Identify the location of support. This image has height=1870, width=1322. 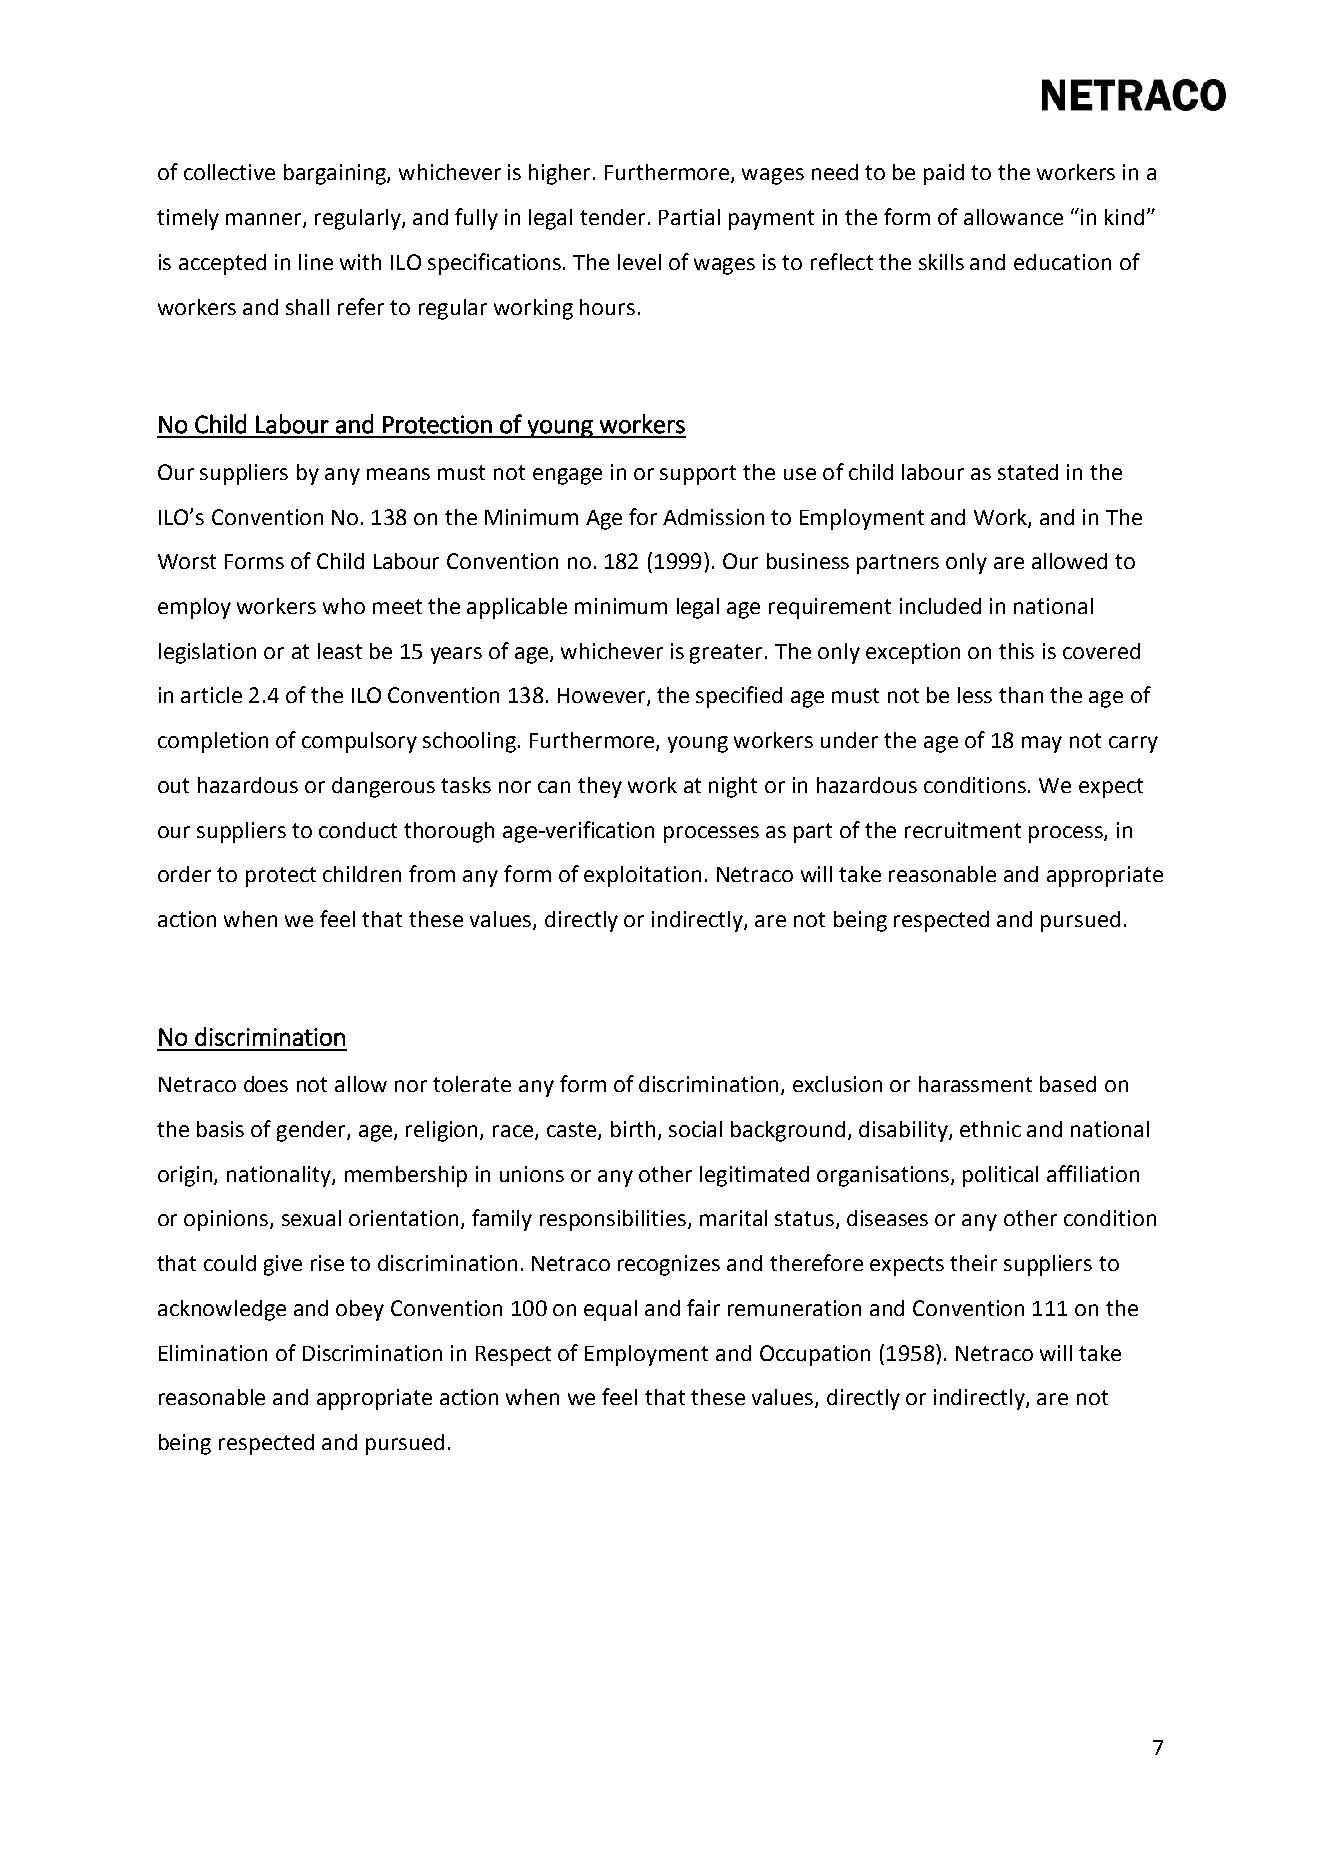
(698, 475).
